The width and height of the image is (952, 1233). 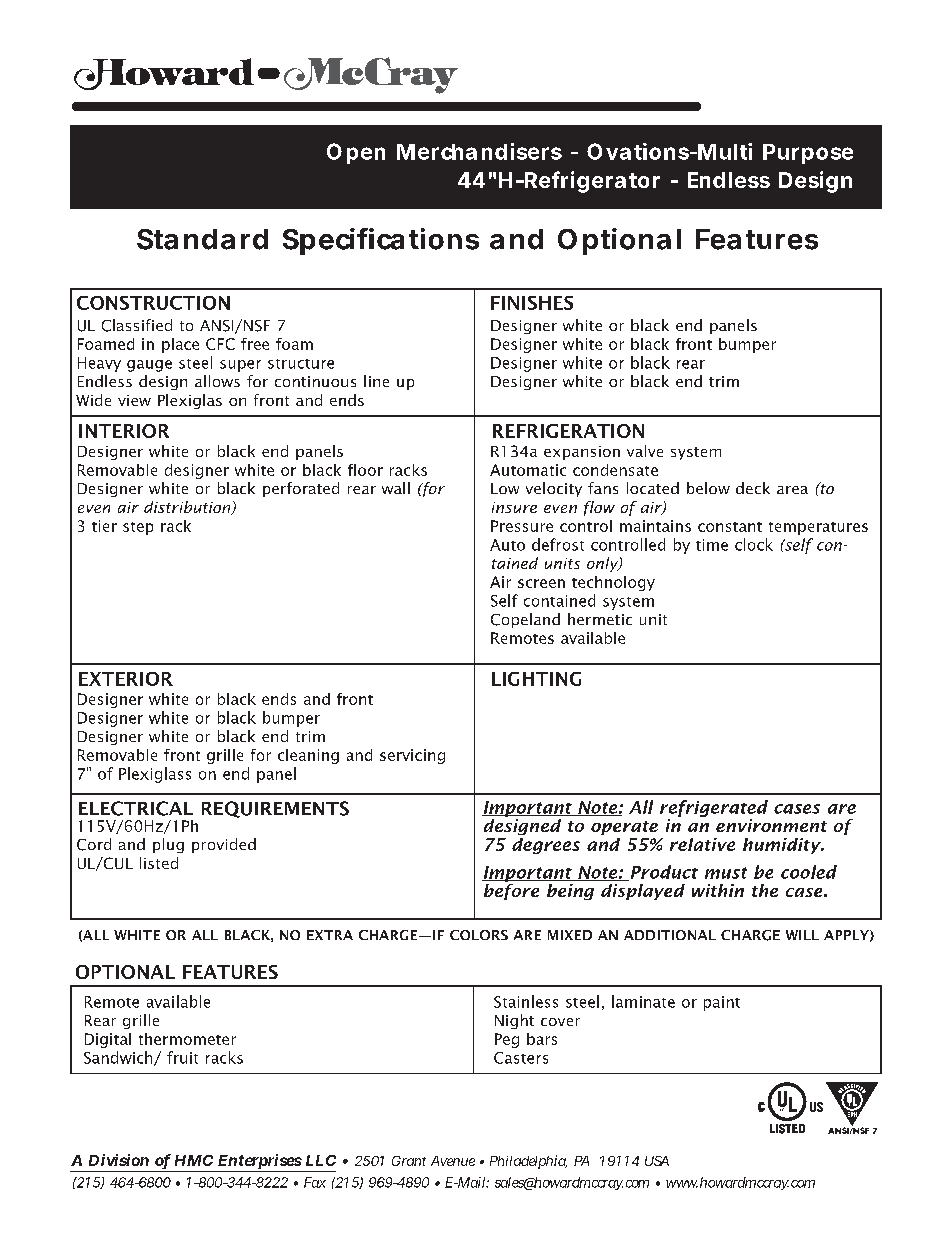 I want to click on degrees, so click(x=546, y=846).
